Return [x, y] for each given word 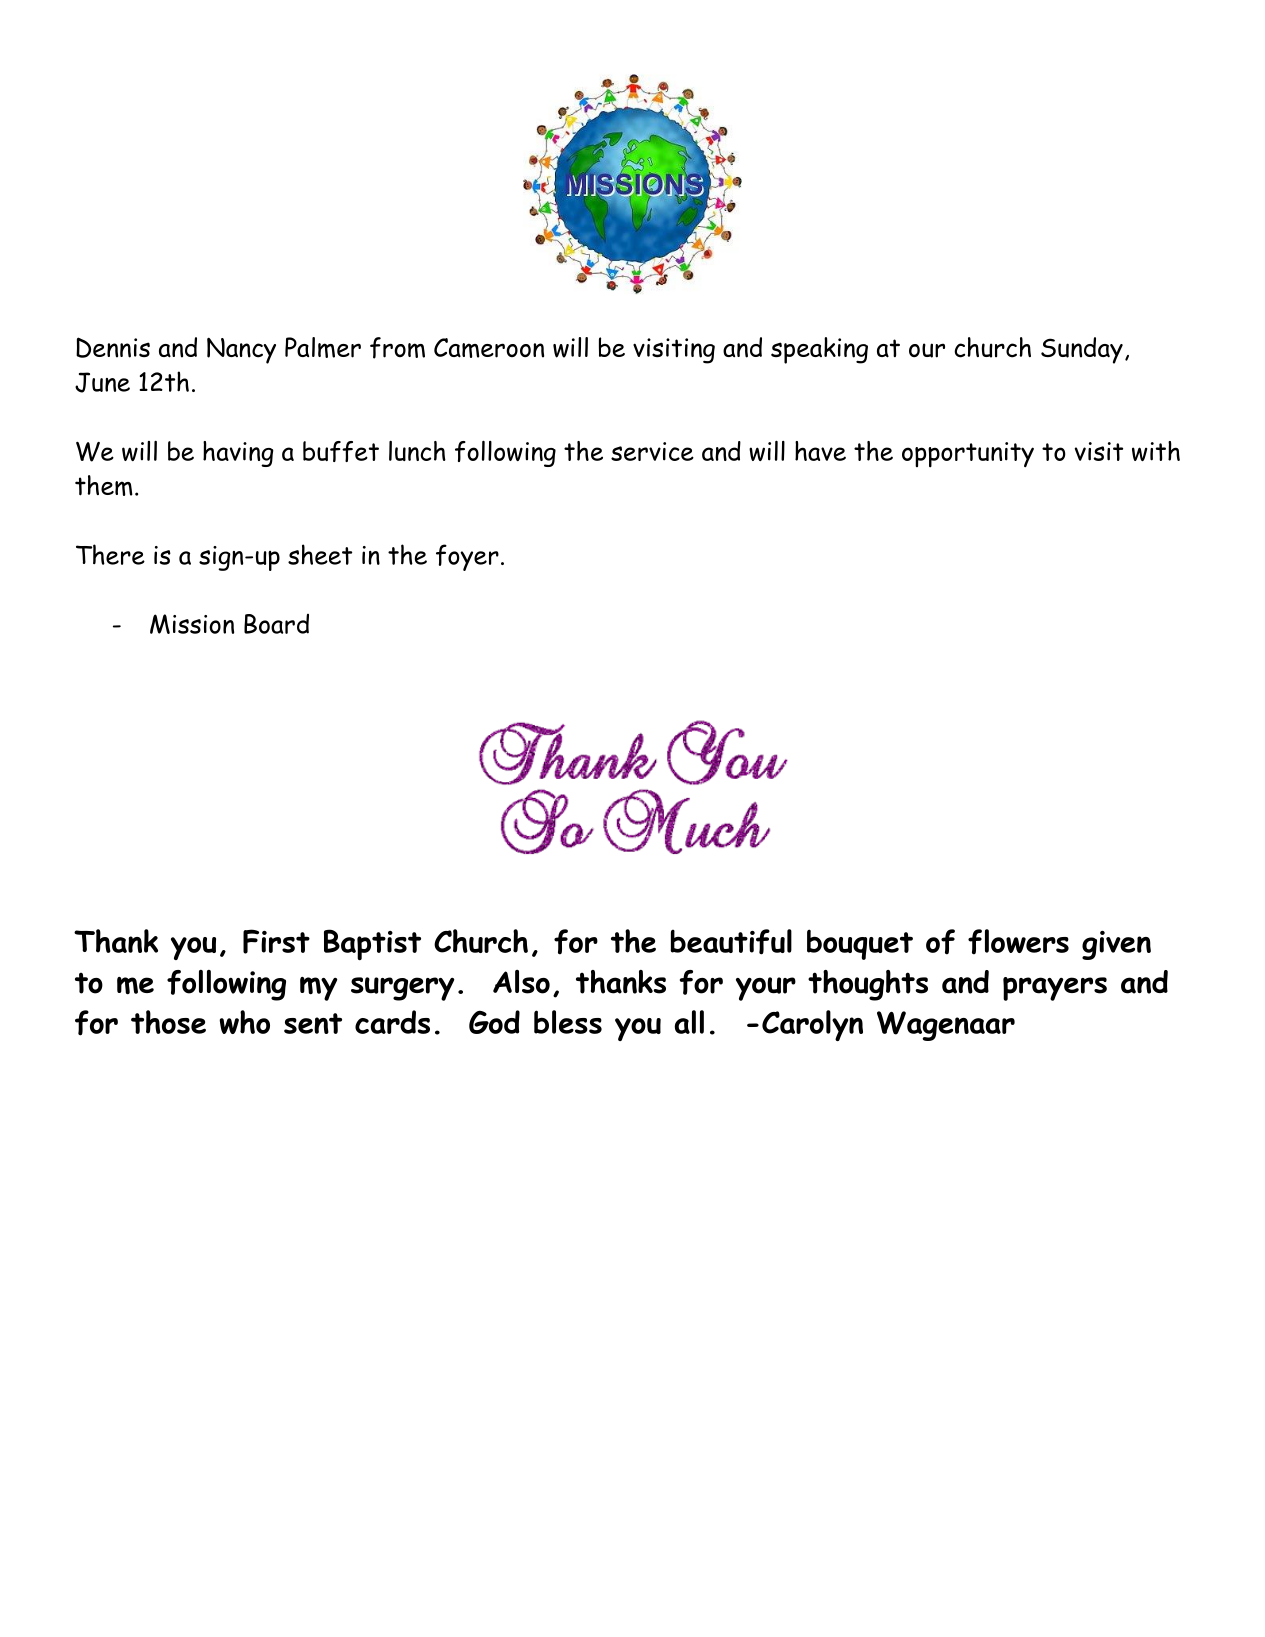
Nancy [241, 350]
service [652, 451]
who [244, 1022]
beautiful [731, 942]
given [1116, 945]
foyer [467, 557]
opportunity [968, 455]
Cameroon [489, 348]
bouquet [860, 944]
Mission [192, 624]
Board [276, 624]
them [104, 485]
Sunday [1082, 350]
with [1156, 451]
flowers [1018, 942]
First [276, 941]
